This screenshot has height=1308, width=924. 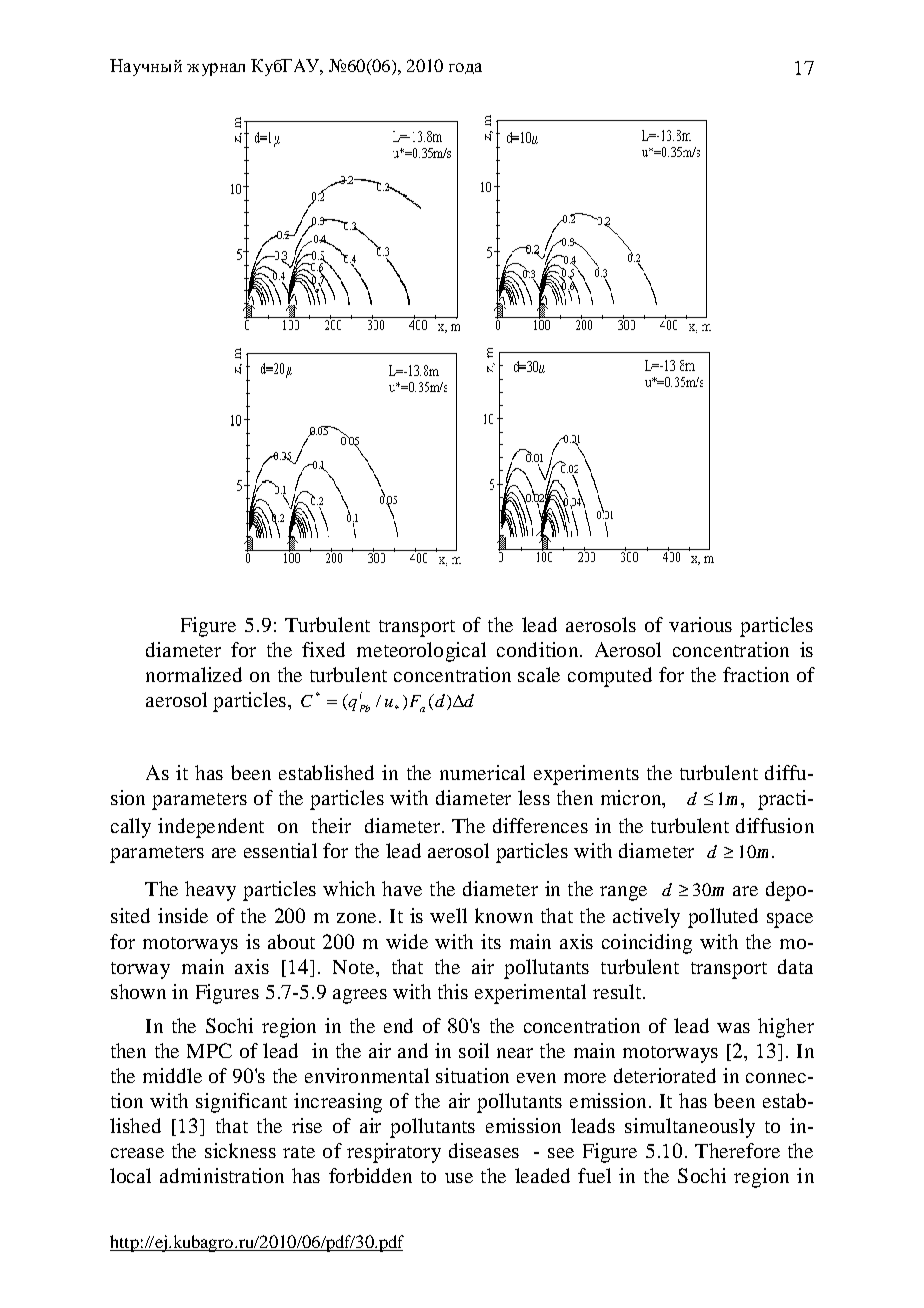 I want to click on various, so click(x=700, y=624).
